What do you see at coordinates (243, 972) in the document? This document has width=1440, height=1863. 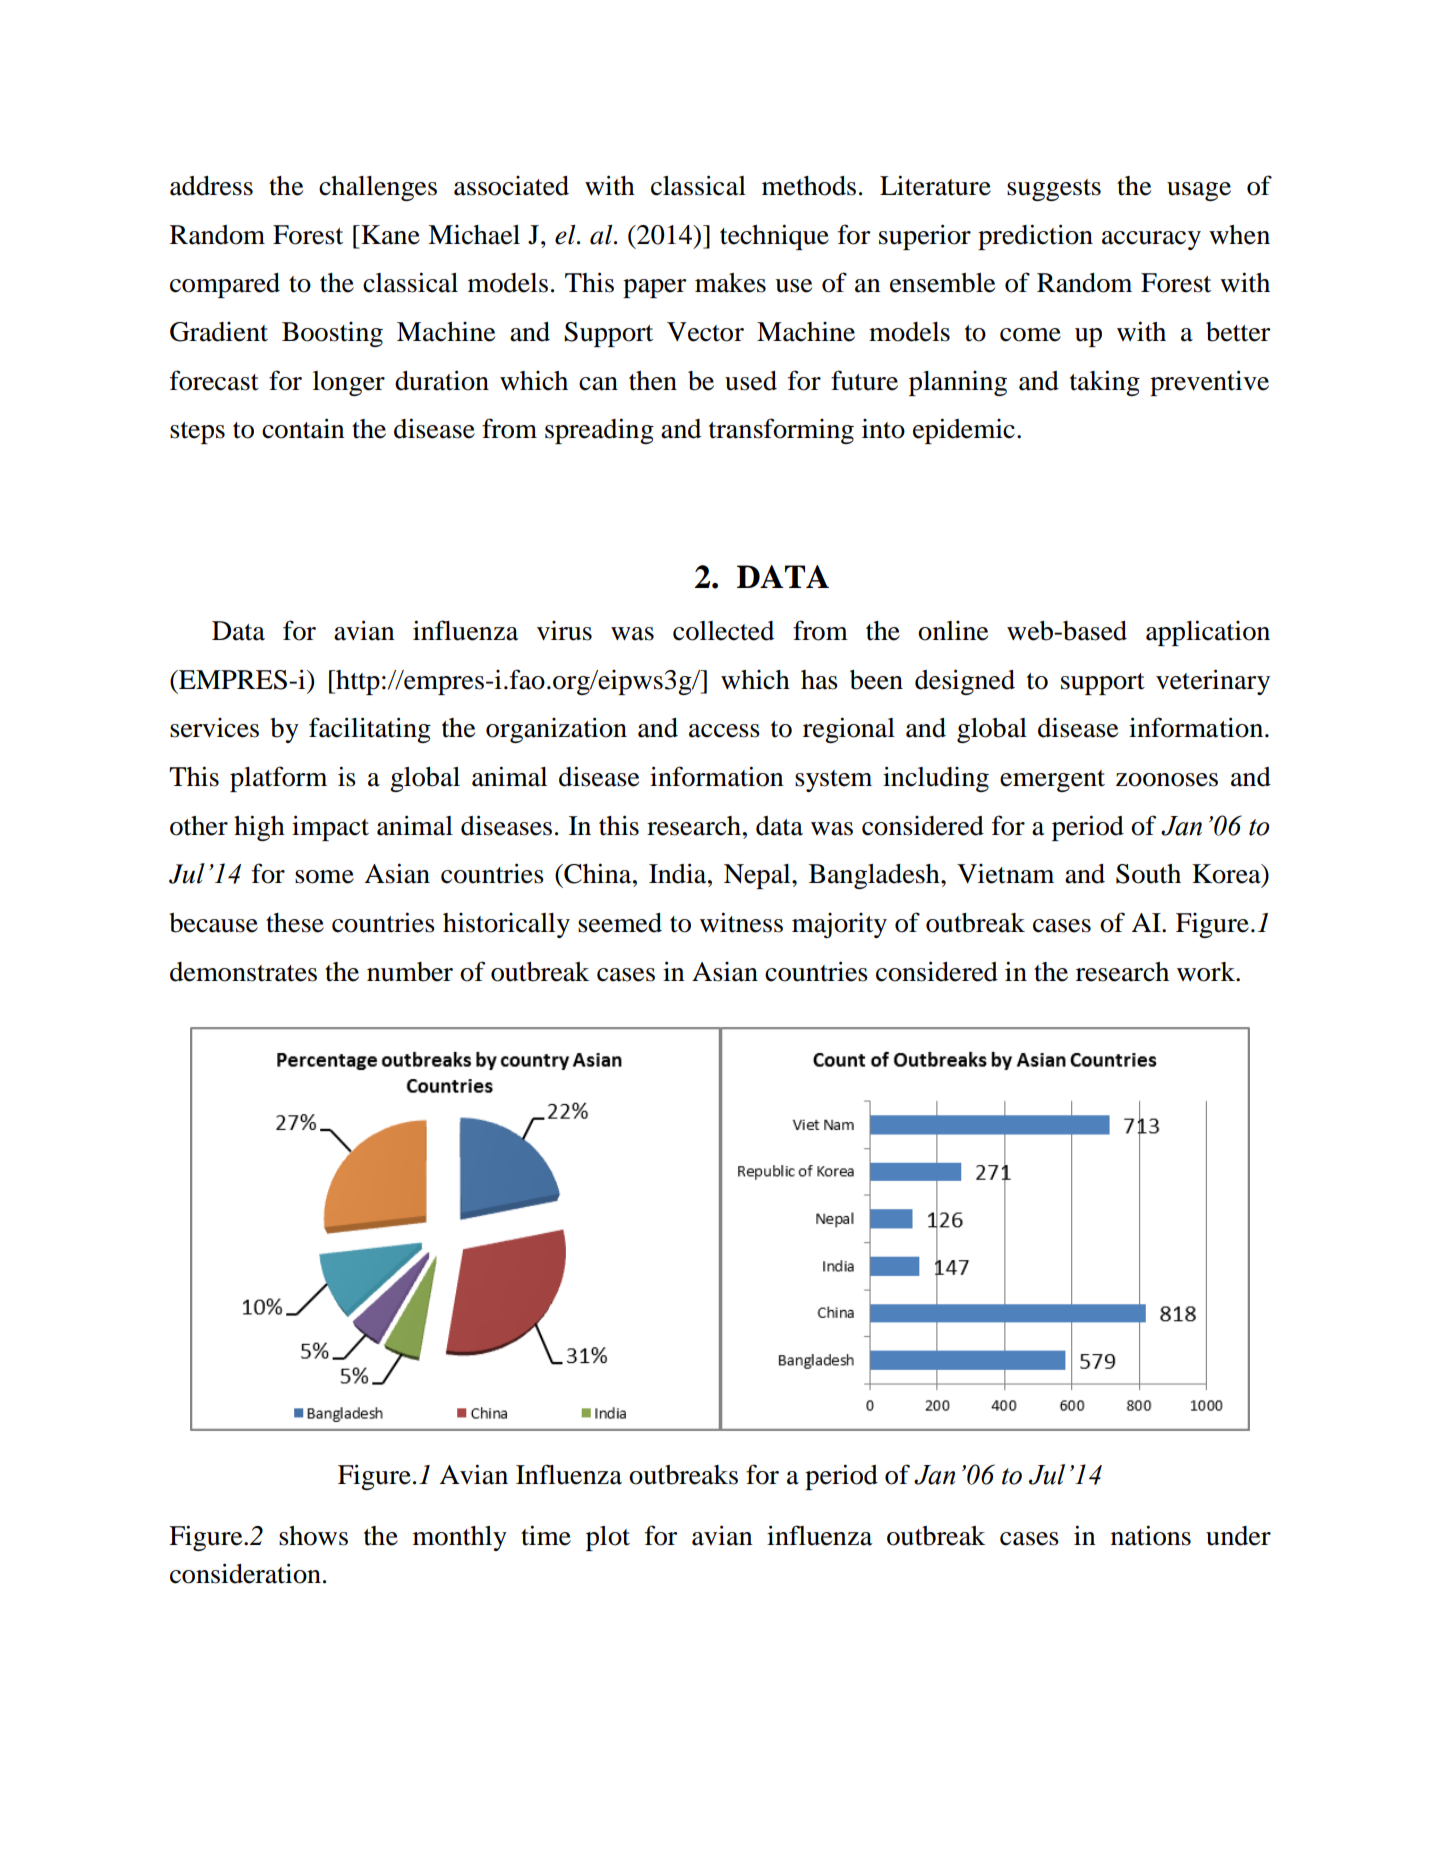 I see `demonstrates` at bounding box center [243, 972].
